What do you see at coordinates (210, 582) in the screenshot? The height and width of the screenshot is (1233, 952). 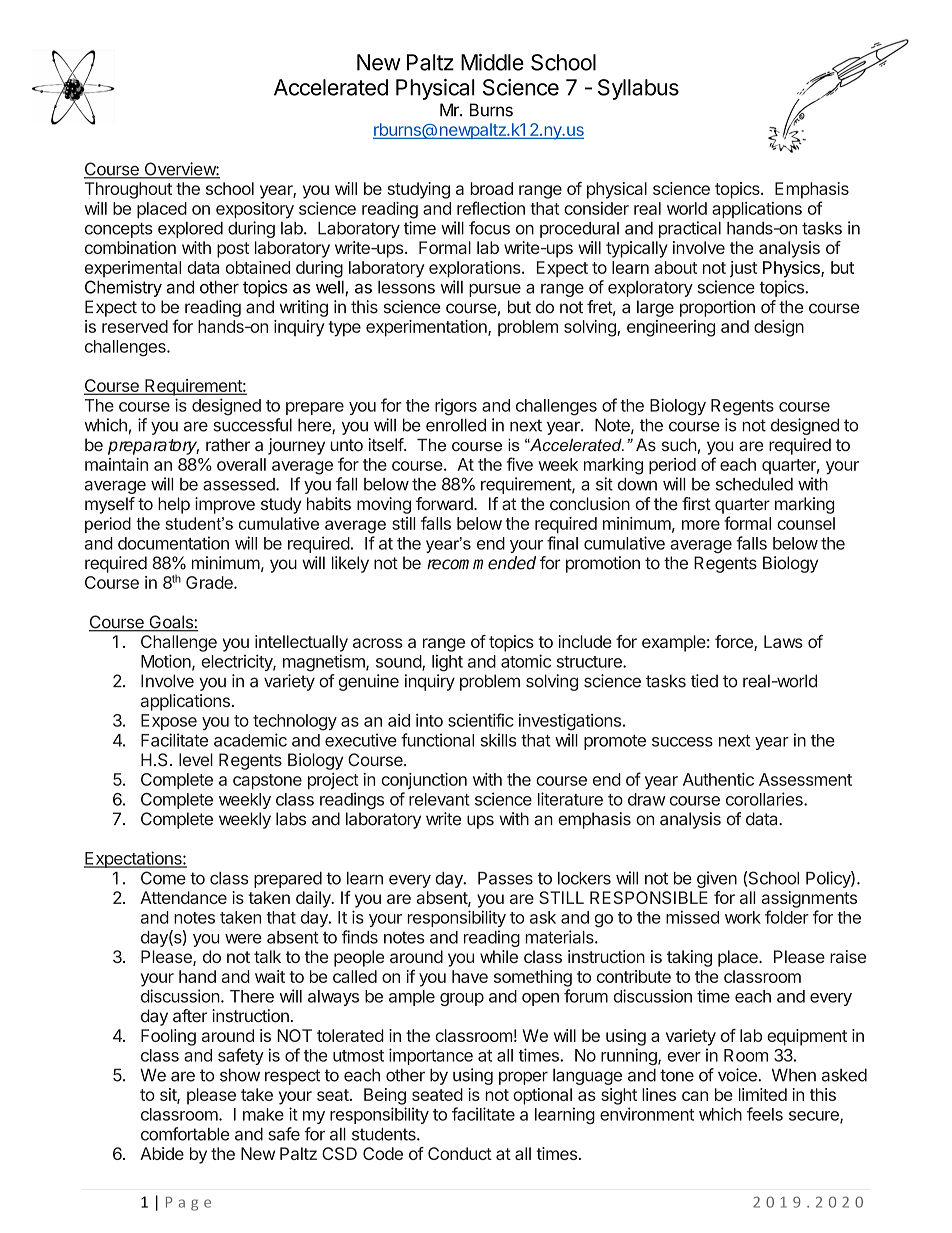 I see `Grade` at bounding box center [210, 582].
